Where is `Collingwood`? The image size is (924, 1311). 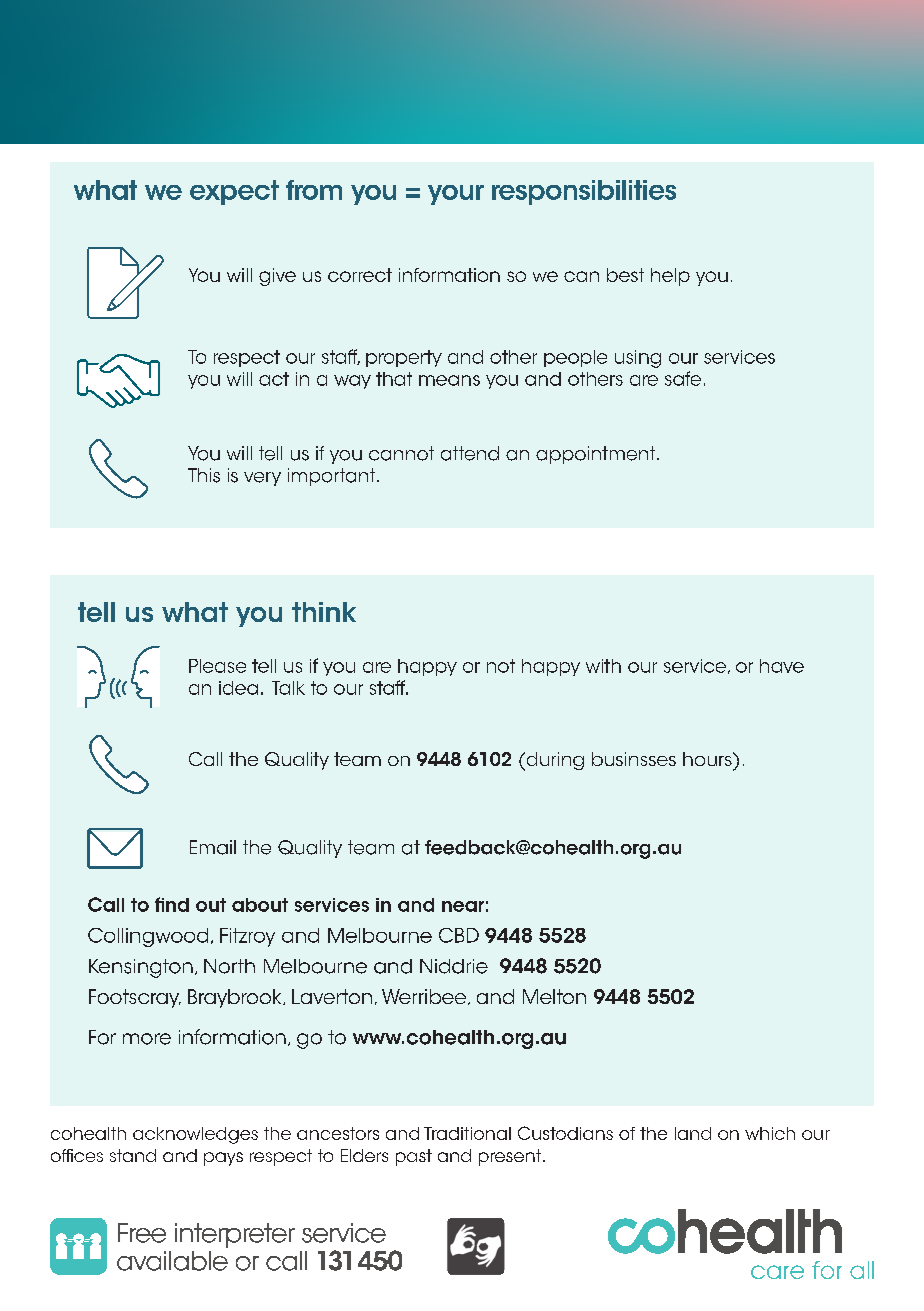 Collingwood is located at coordinates (148, 937).
